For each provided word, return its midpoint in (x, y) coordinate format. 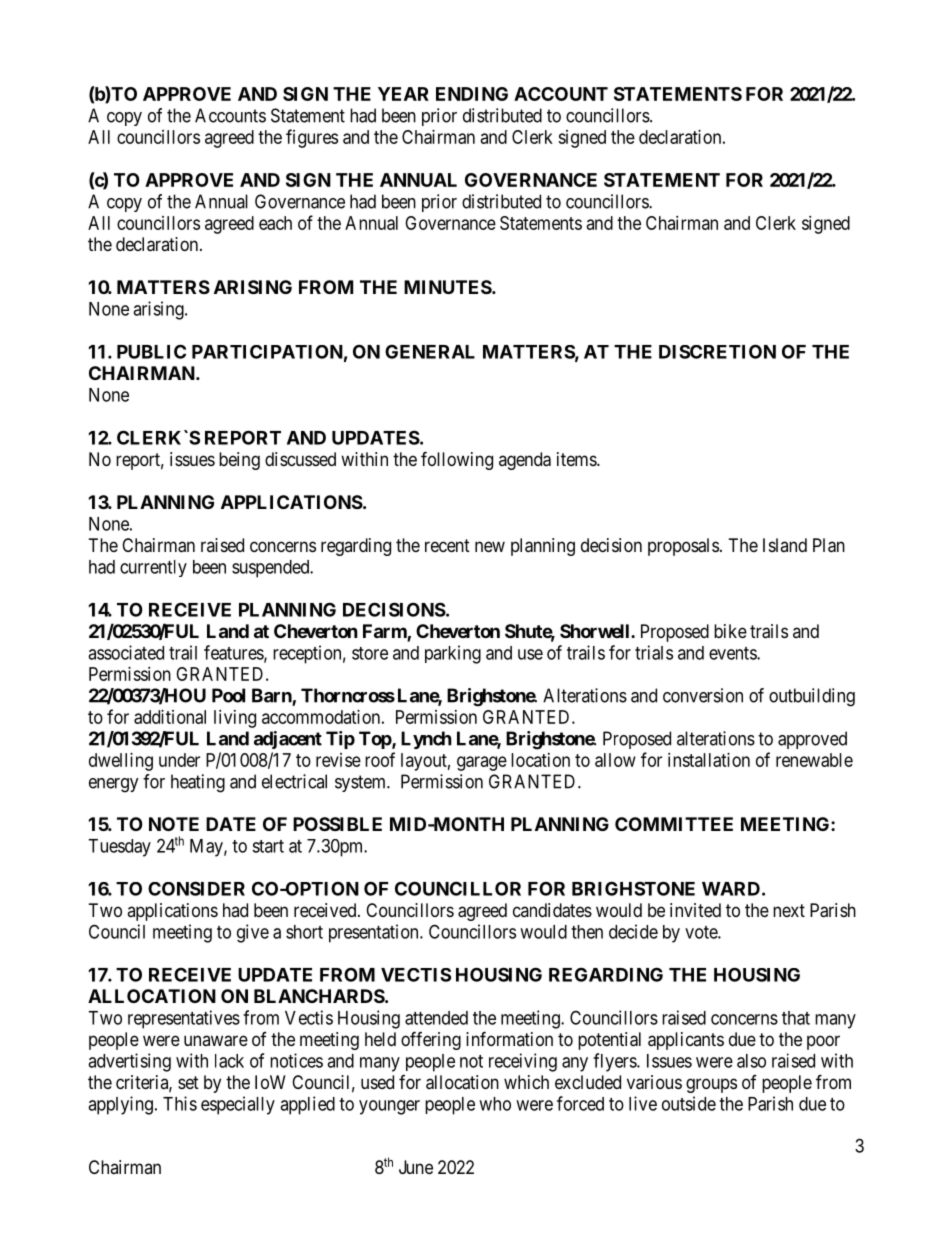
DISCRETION (717, 351)
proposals (683, 547)
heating (198, 783)
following (457, 460)
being (239, 461)
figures (312, 138)
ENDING (472, 94)
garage (482, 763)
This (180, 1103)
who (495, 1104)
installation (709, 760)
